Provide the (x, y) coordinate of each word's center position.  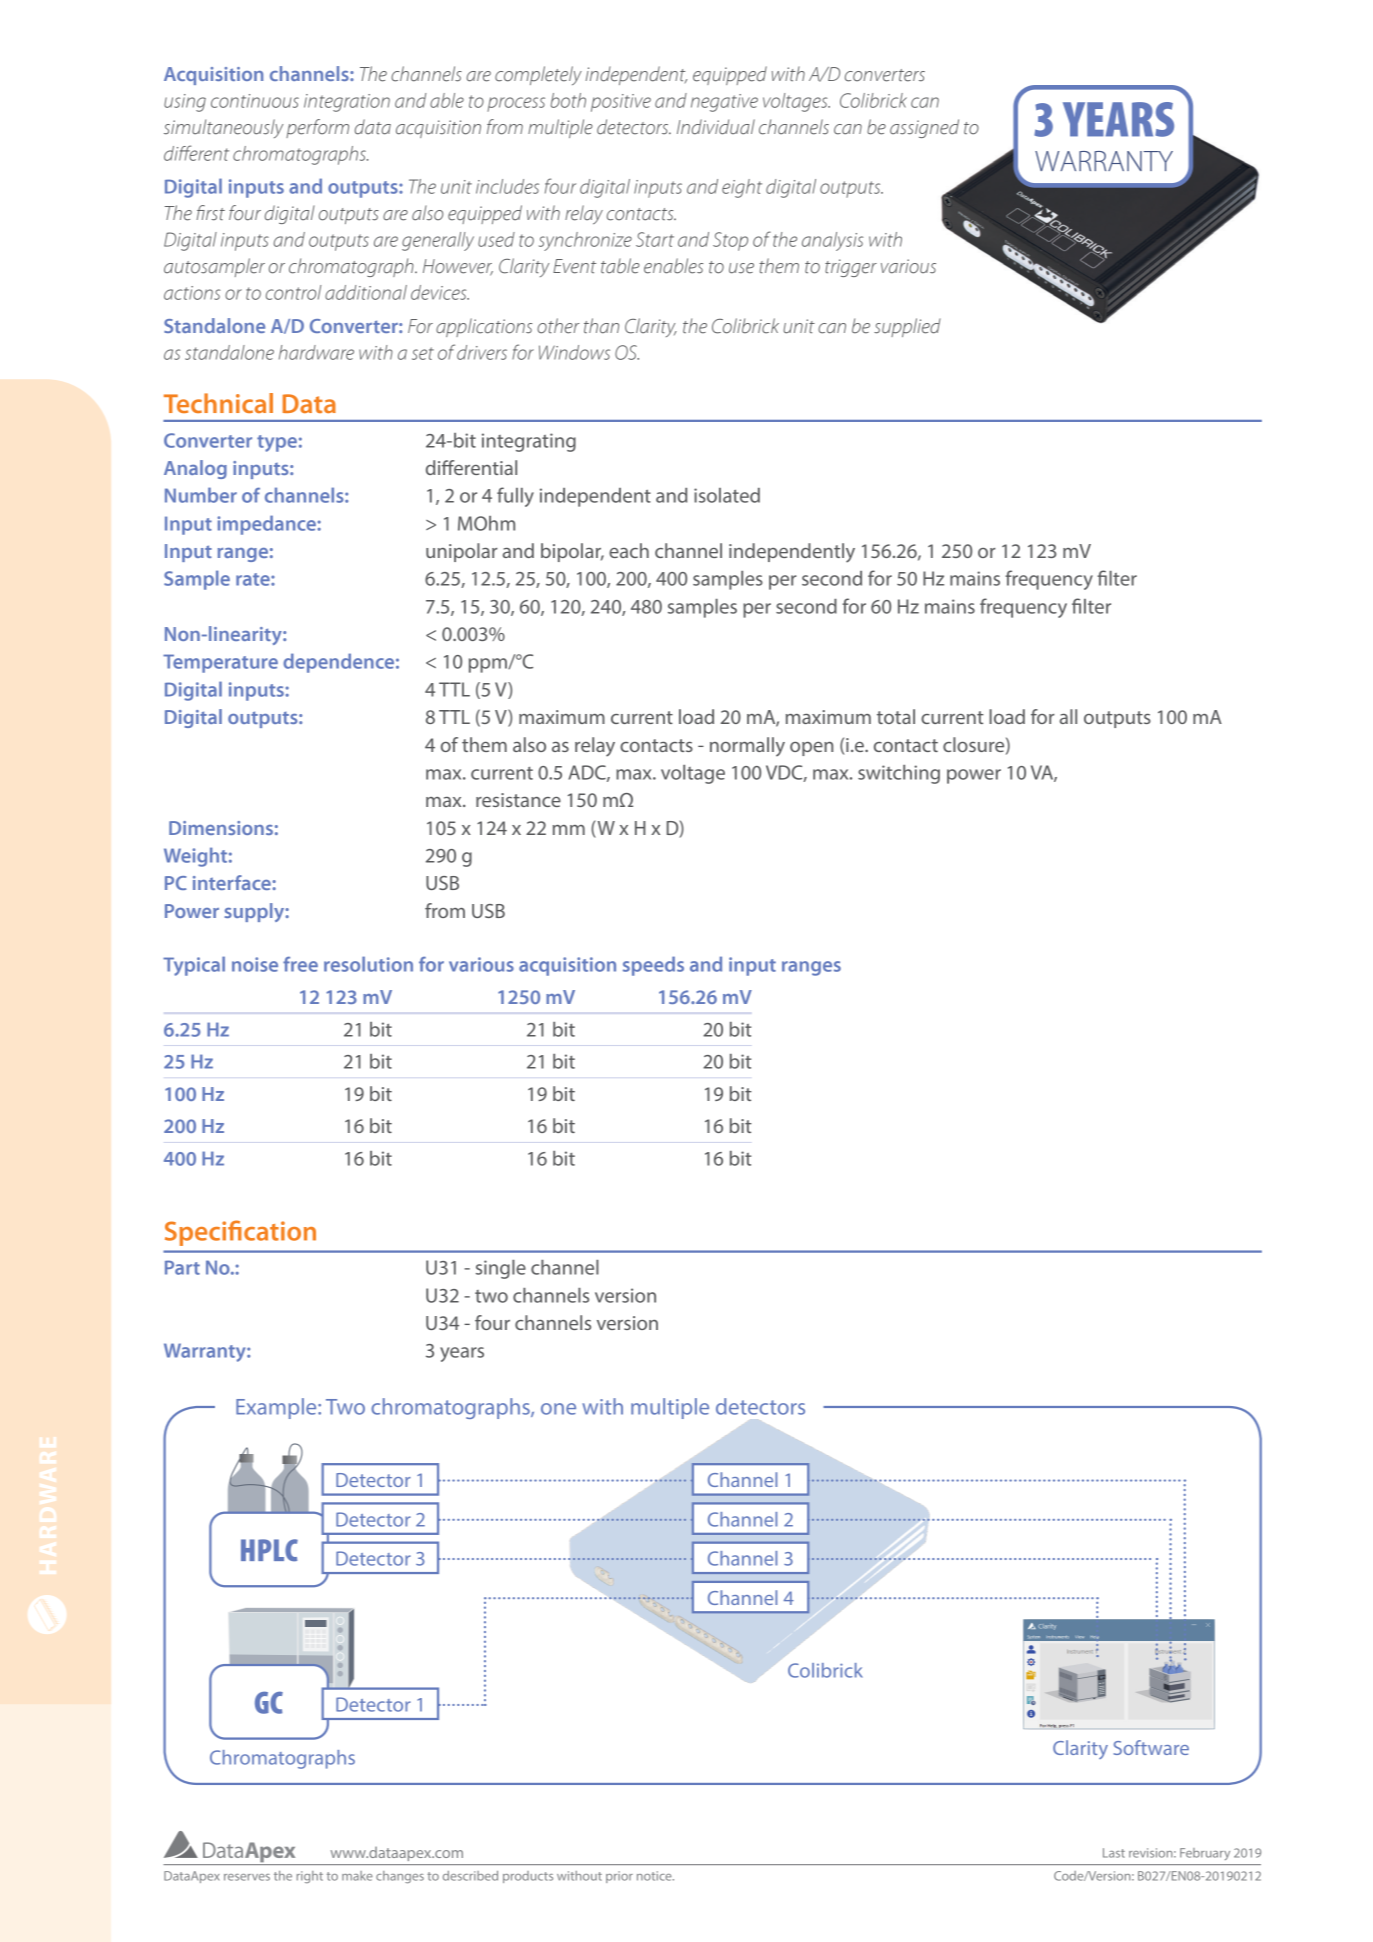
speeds (653, 966)
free (300, 964)
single (501, 1269)
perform (317, 128)
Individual (716, 127)
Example (277, 1408)
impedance (266, 525)
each (629, 550)
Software (1151, 1747)
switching (899, 774)
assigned (924, 128)
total (896, 716)
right (310, 1877)
